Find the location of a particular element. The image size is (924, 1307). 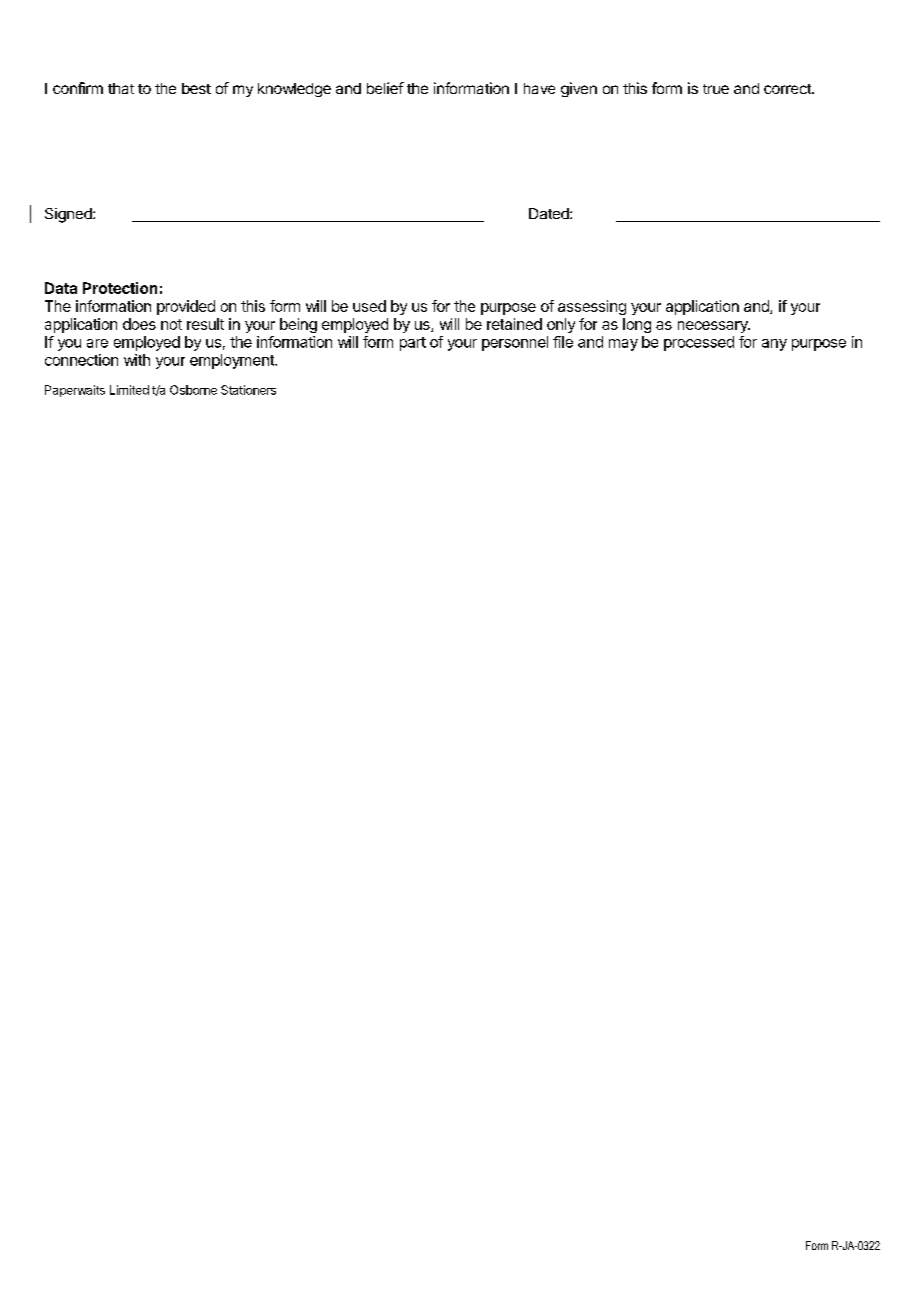

that is located at coordinates (121, 88).
